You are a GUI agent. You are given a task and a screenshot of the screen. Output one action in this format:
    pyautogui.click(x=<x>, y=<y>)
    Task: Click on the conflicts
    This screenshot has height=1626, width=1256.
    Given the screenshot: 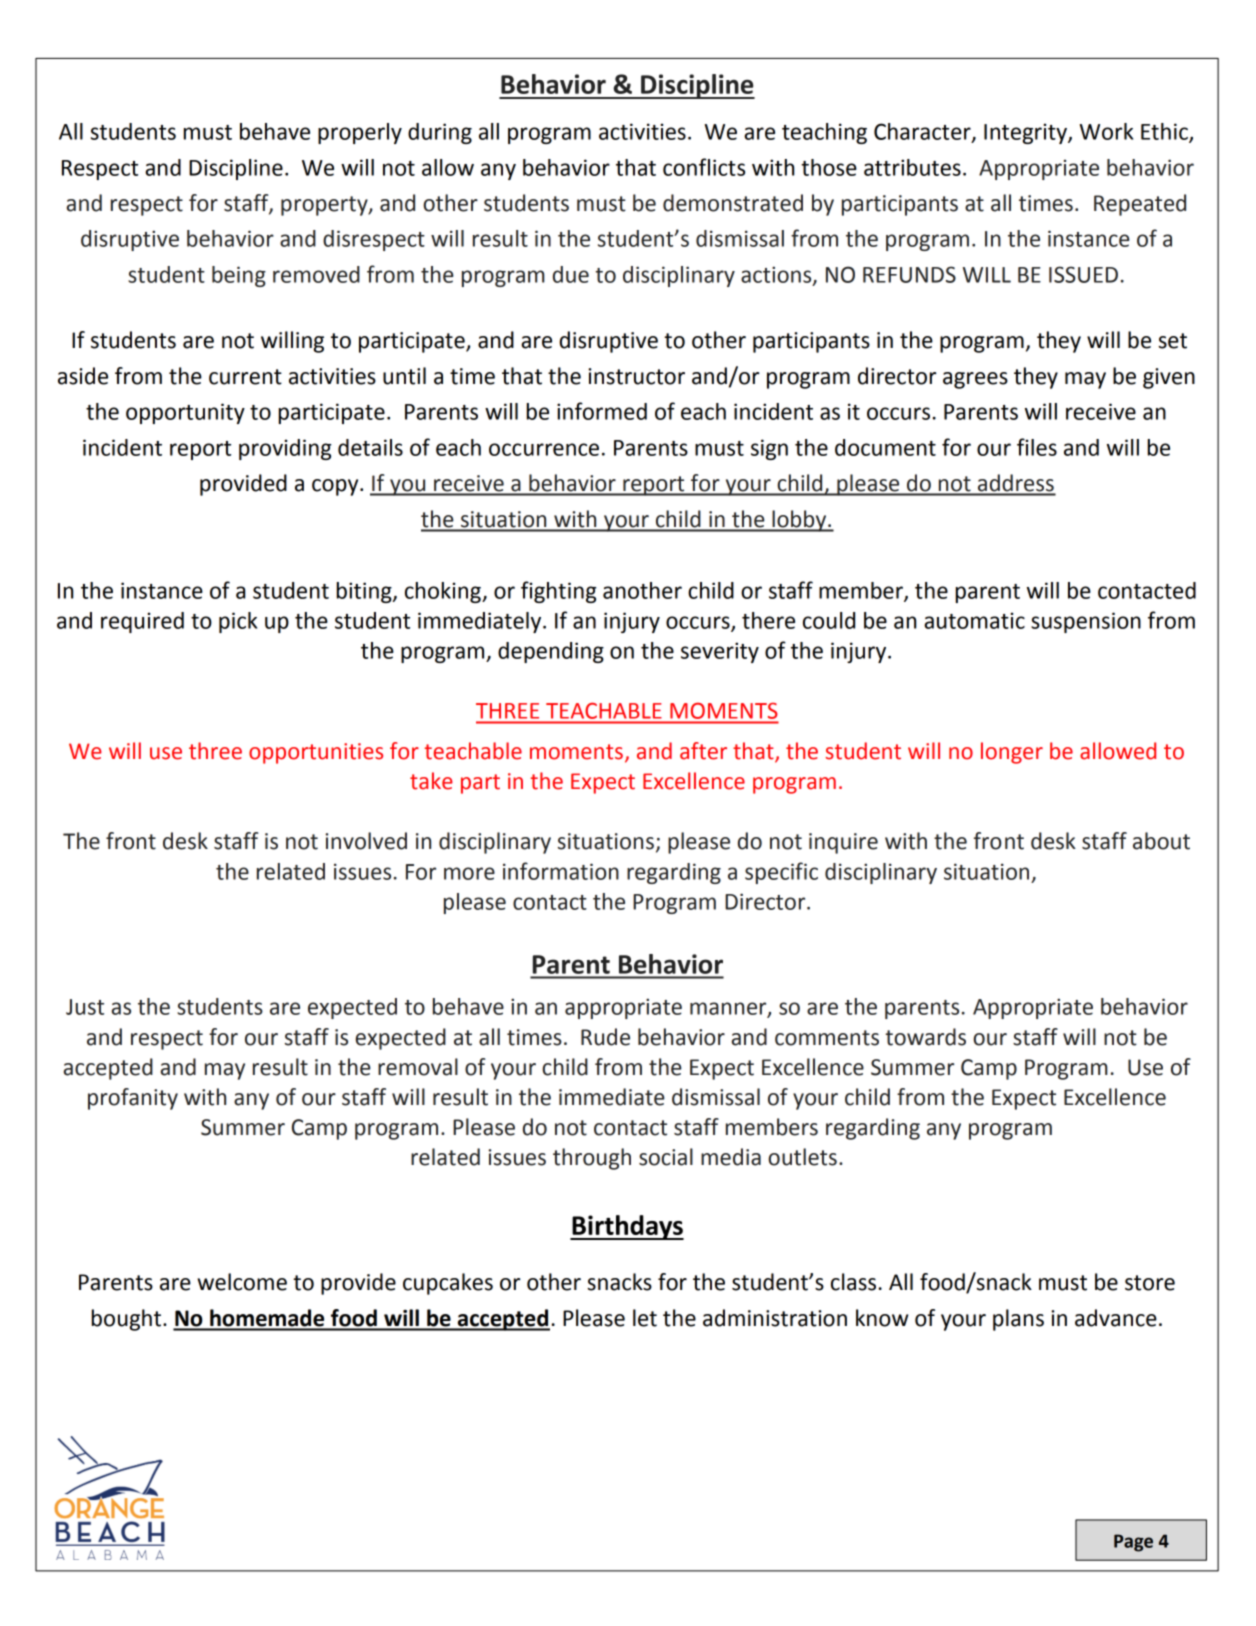 What is the action you would take?
    pyautogui.click(x=704, y=167)
